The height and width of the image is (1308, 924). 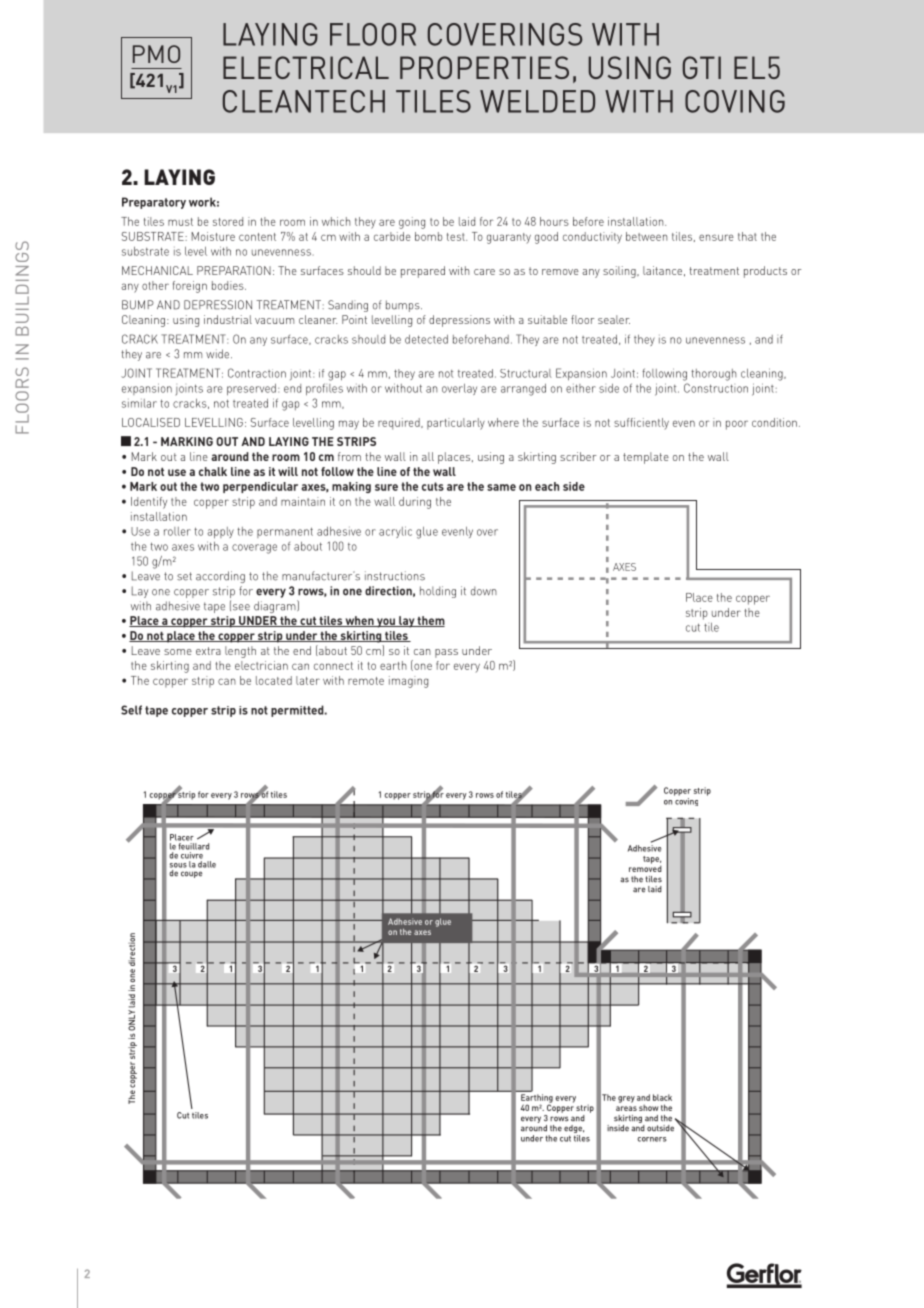 I want to click on holding, so click(x=438, y=592).
